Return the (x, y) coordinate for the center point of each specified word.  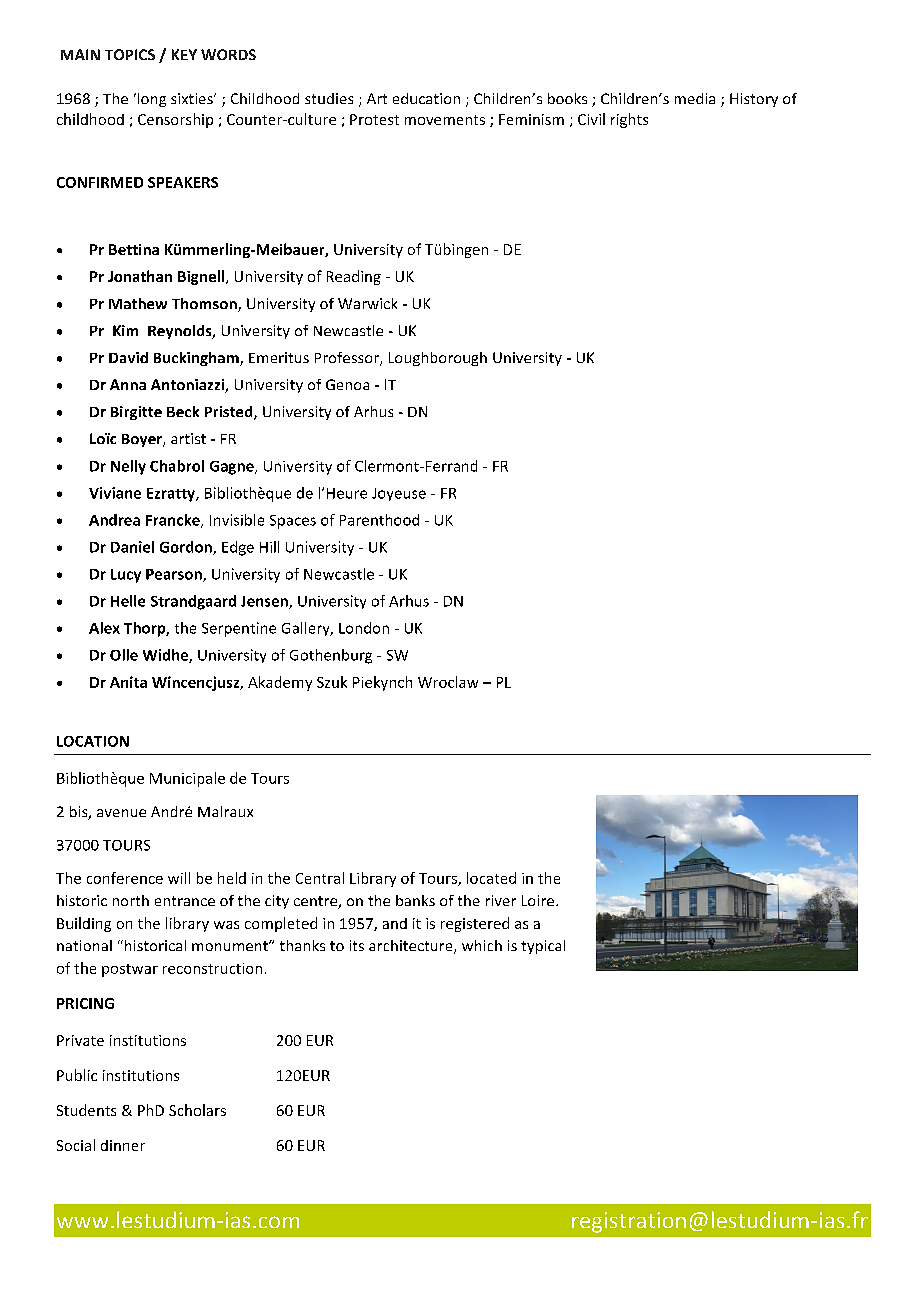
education (426, 98)
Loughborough (438, 359)
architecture (412, 947)
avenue (121, 813)
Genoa (347, 384)
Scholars (197, 1110)
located (491, 878)
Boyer (143, 440)
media (695, 98)
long (152, 100)
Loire (539, 900)
